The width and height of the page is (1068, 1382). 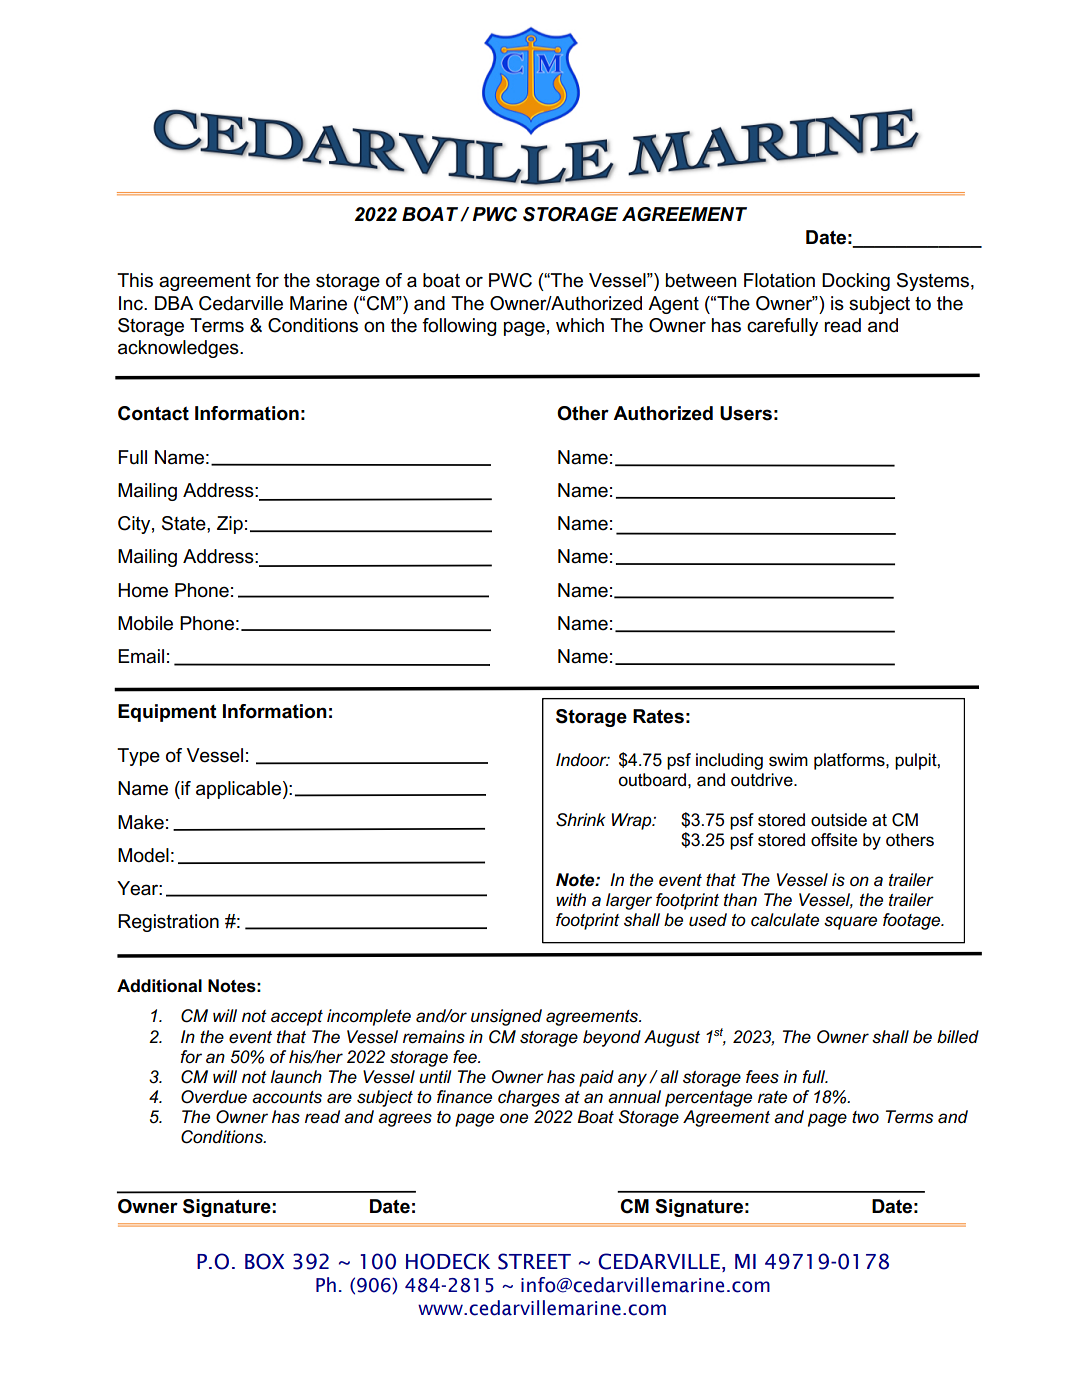 I want to click on with, so click(x=571, y=899).
